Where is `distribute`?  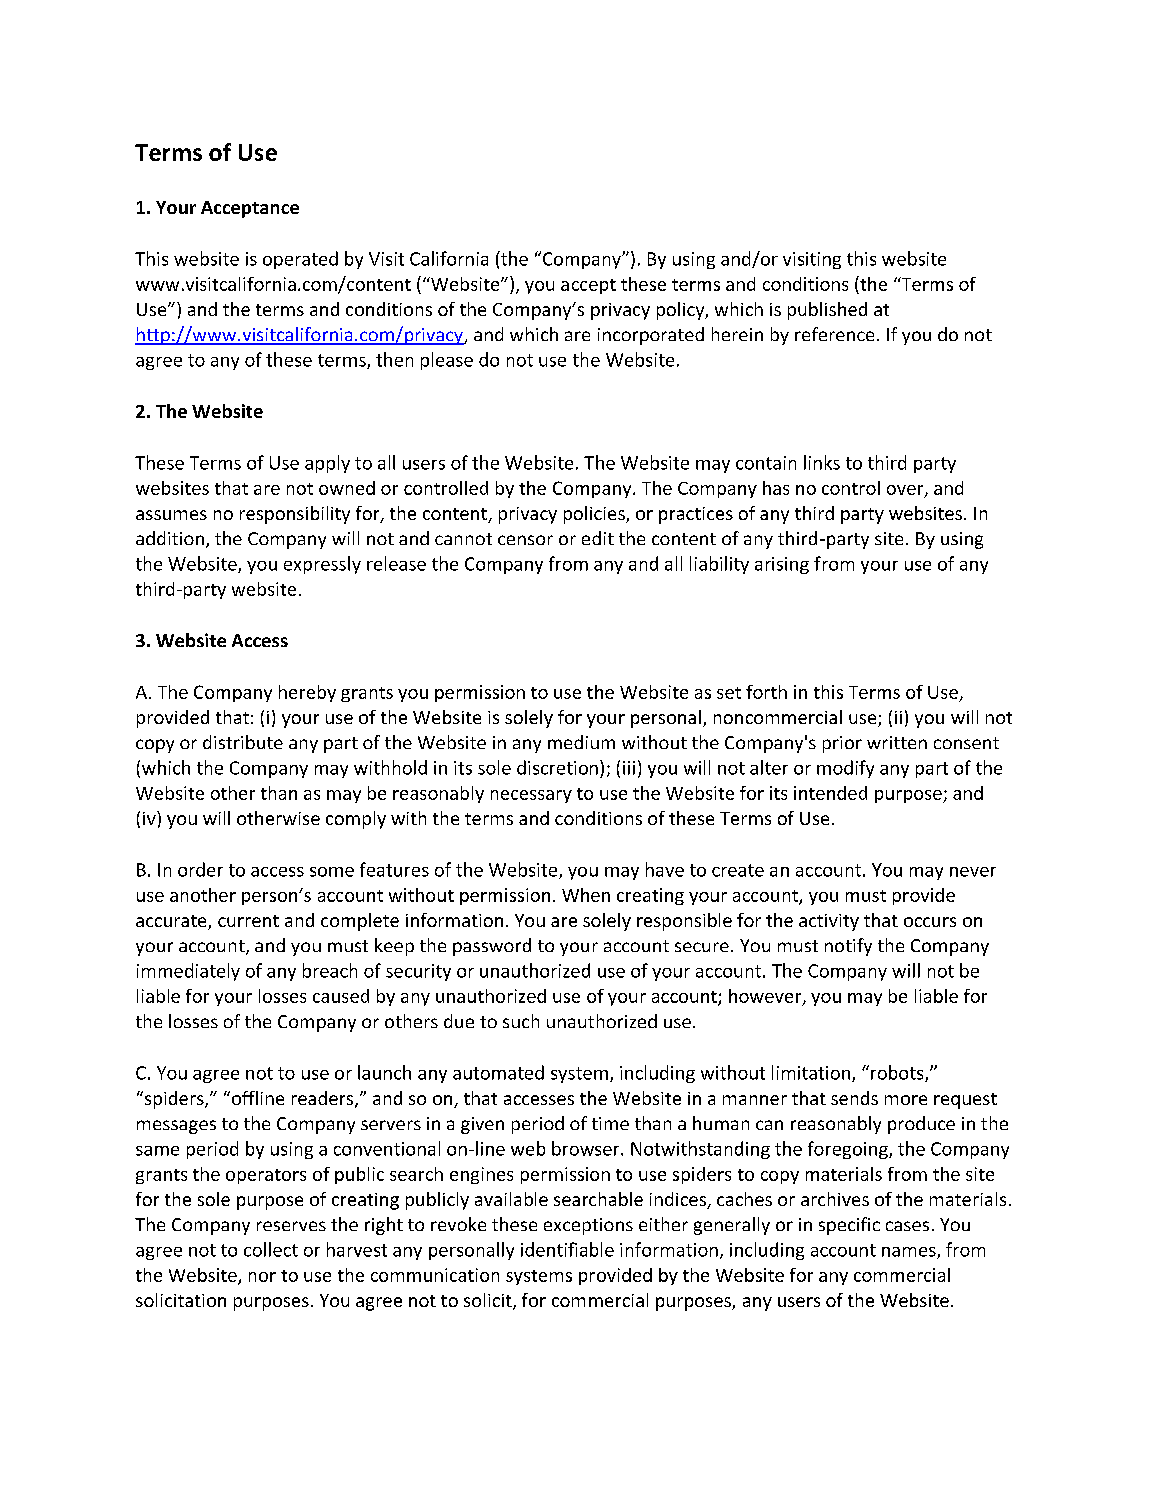 distribute is located at coordinates (243, 742).
